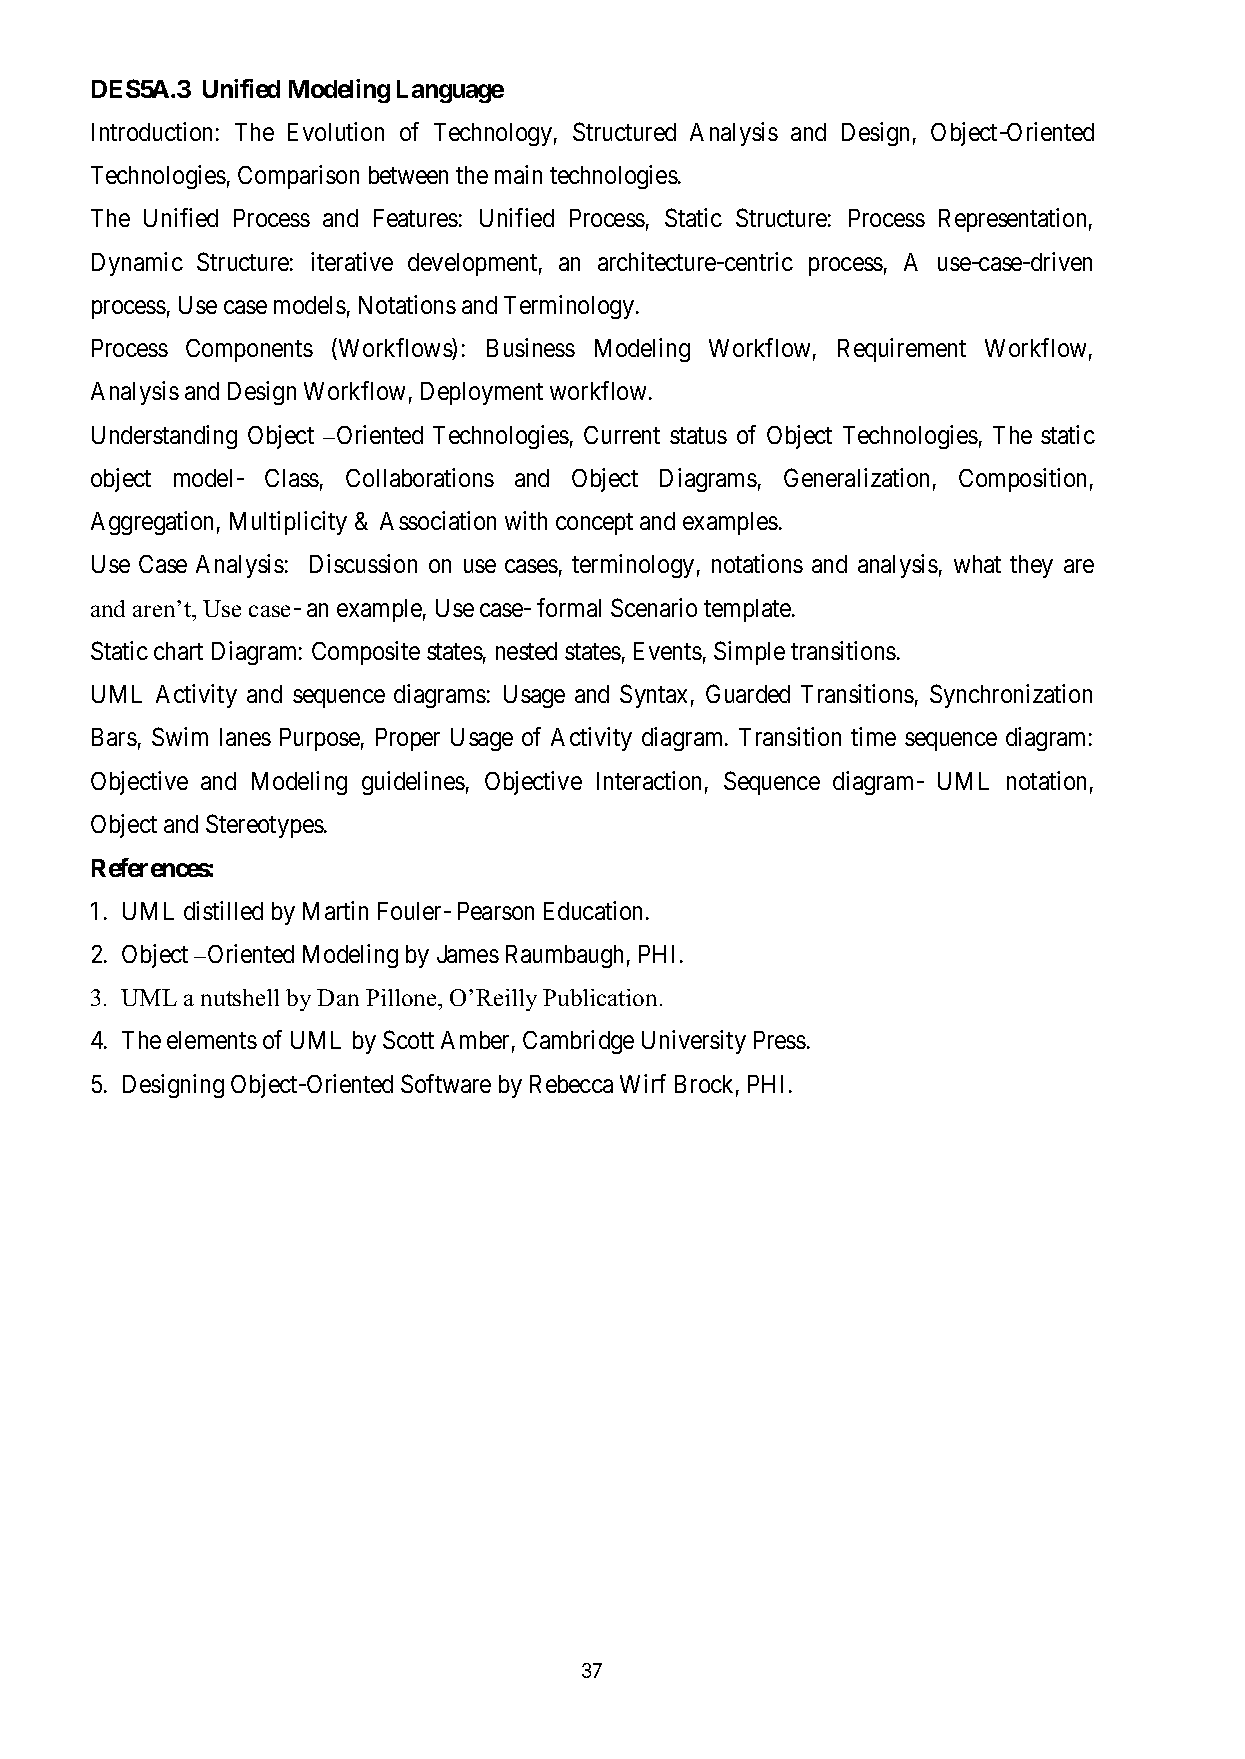 The height and width of the screenshot is (1759, 1245). Describe the element at coordinates (578, 1042) in the screenshot. I see `Cambridge` at that location.
